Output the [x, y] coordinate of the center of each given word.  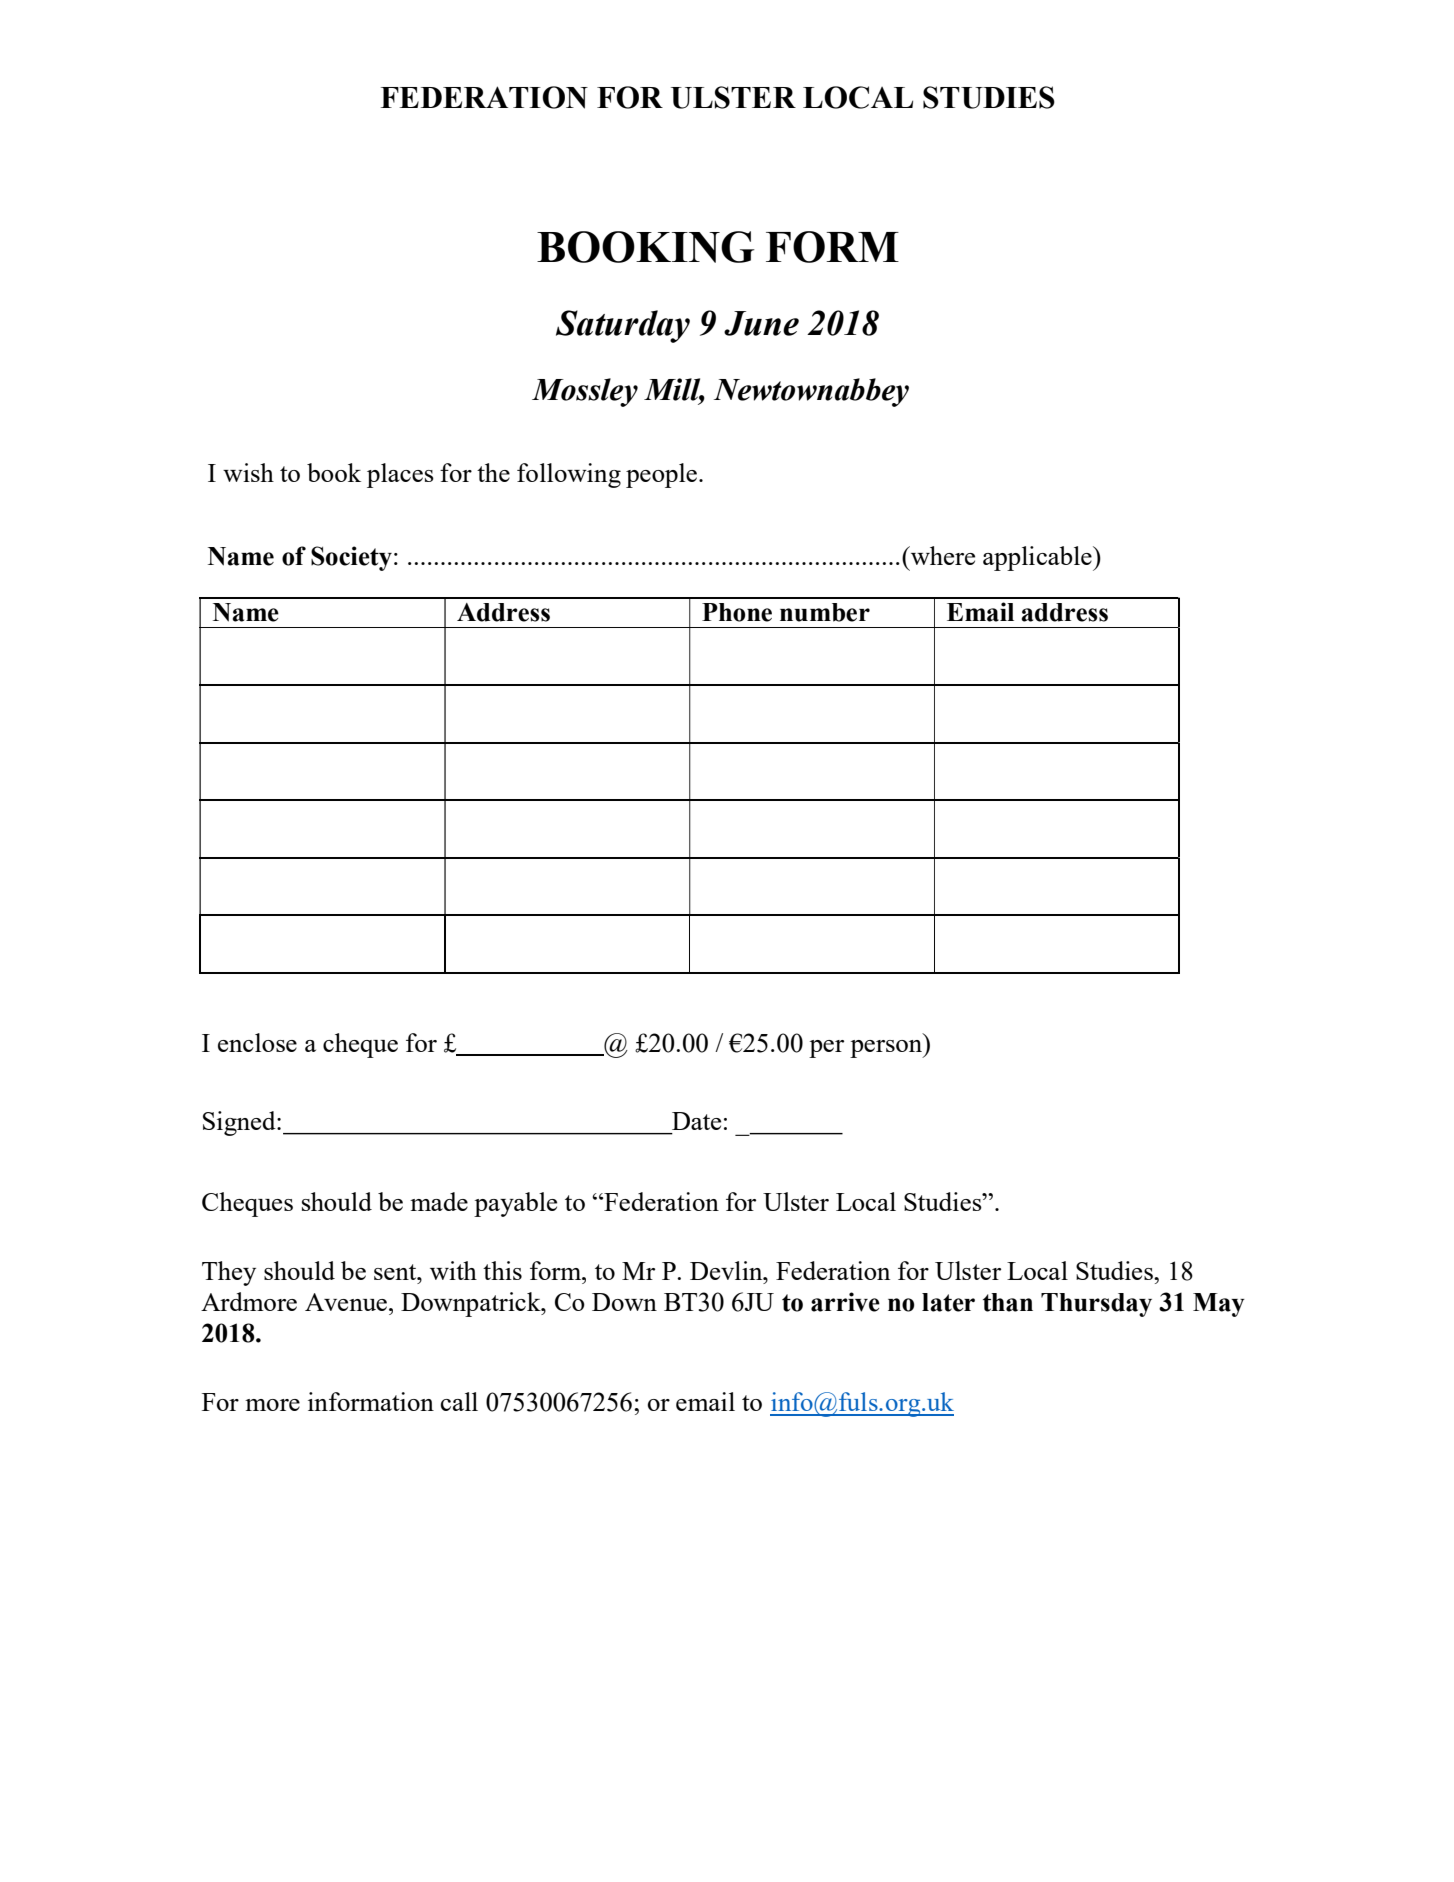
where [941, 555]
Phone [737, 612]
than [1008, 1302]
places [400, 475]
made [439, 1201]
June [761, 323]
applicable [1038, 558]
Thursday [1096, 1305]
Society [351, 558]
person [887, 1049]
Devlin [727, 1270]
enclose [257, 1042]
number [825, 612]
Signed [240, 1123]
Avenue [346, 1302]
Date [696, 1121]
